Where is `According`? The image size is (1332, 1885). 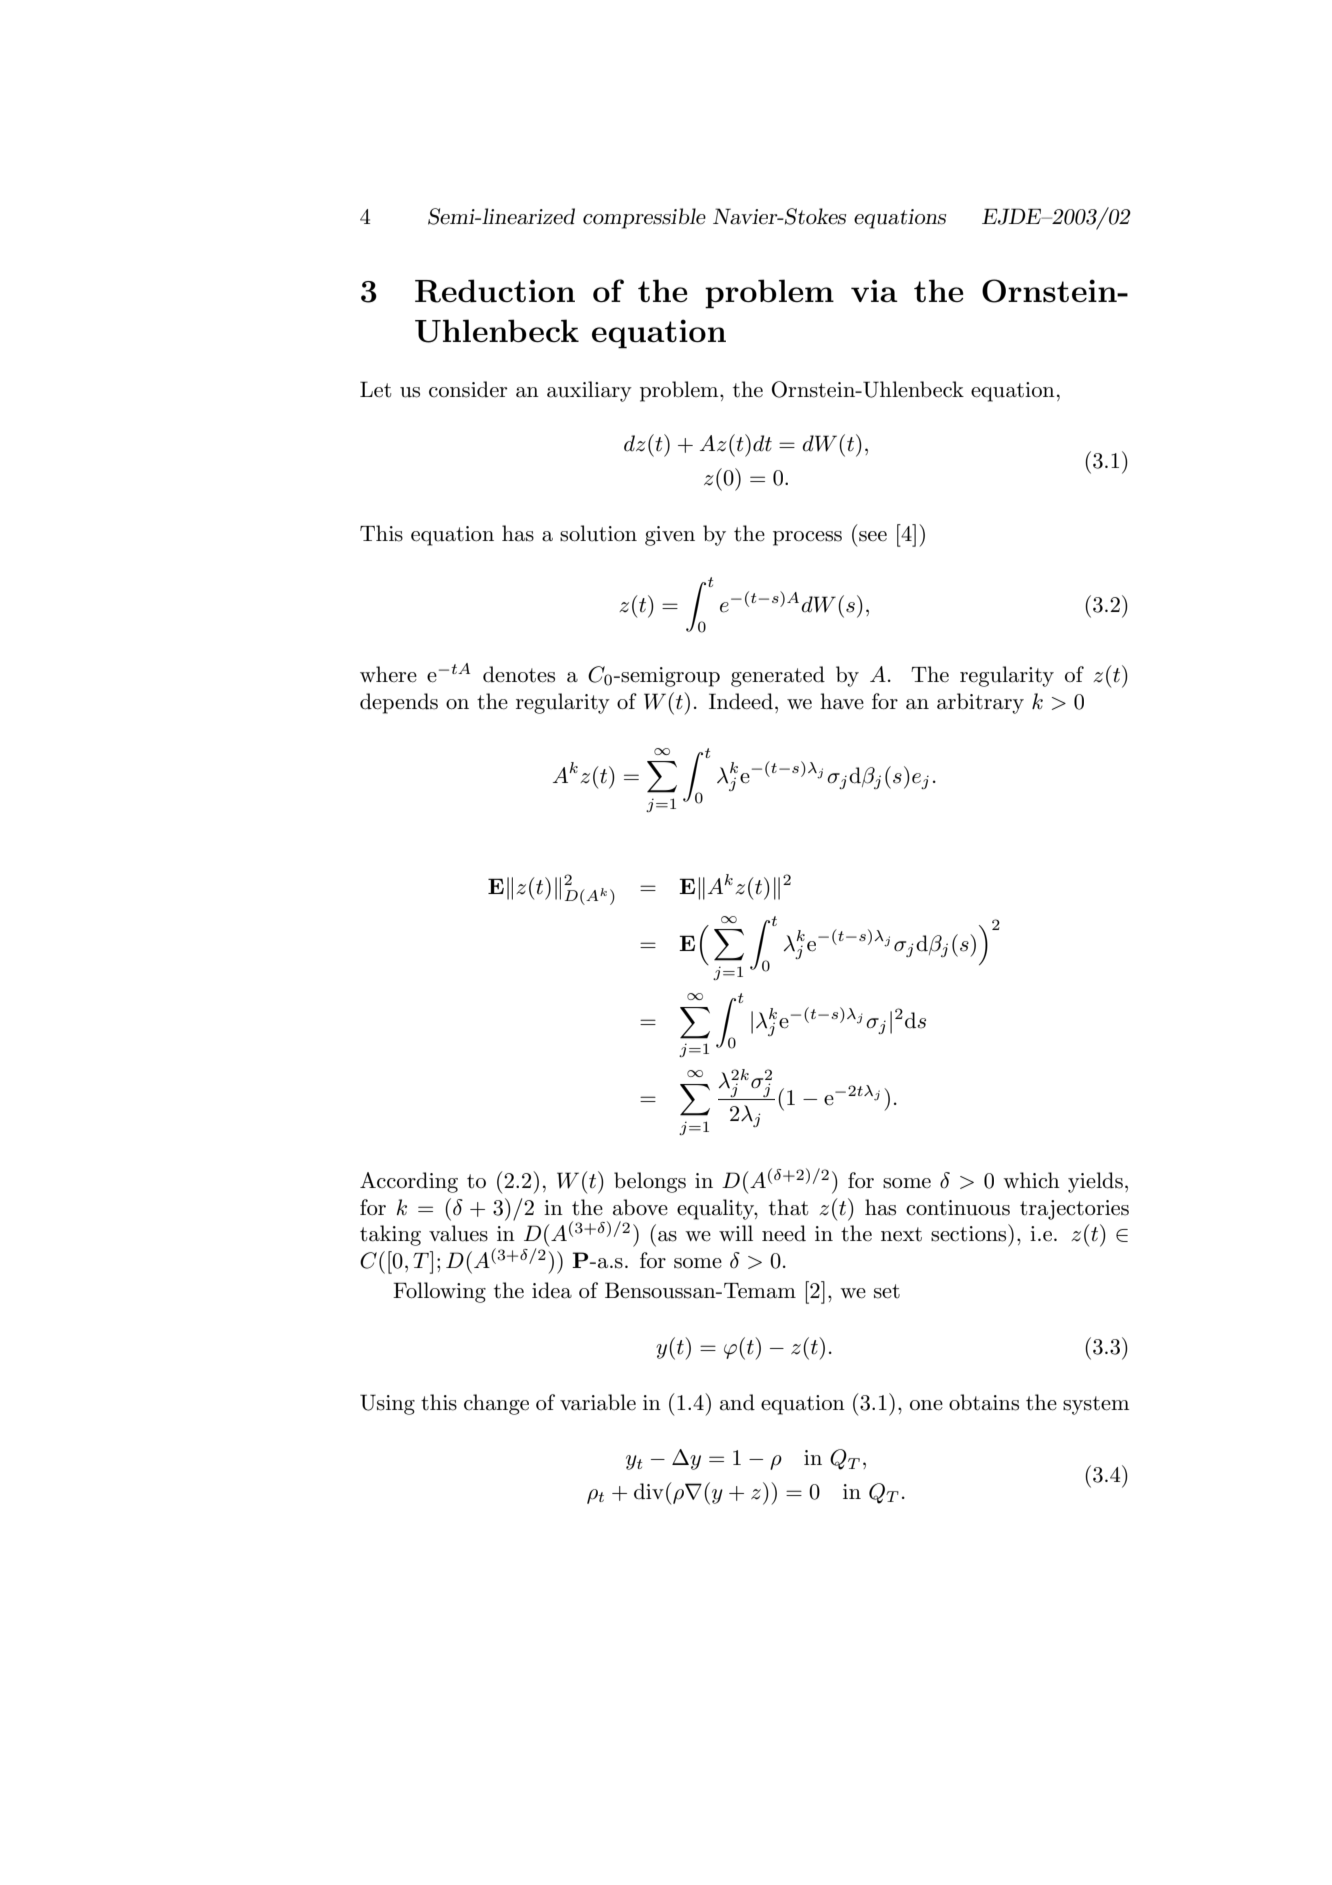 According is located at coordinates (409, 1182).
